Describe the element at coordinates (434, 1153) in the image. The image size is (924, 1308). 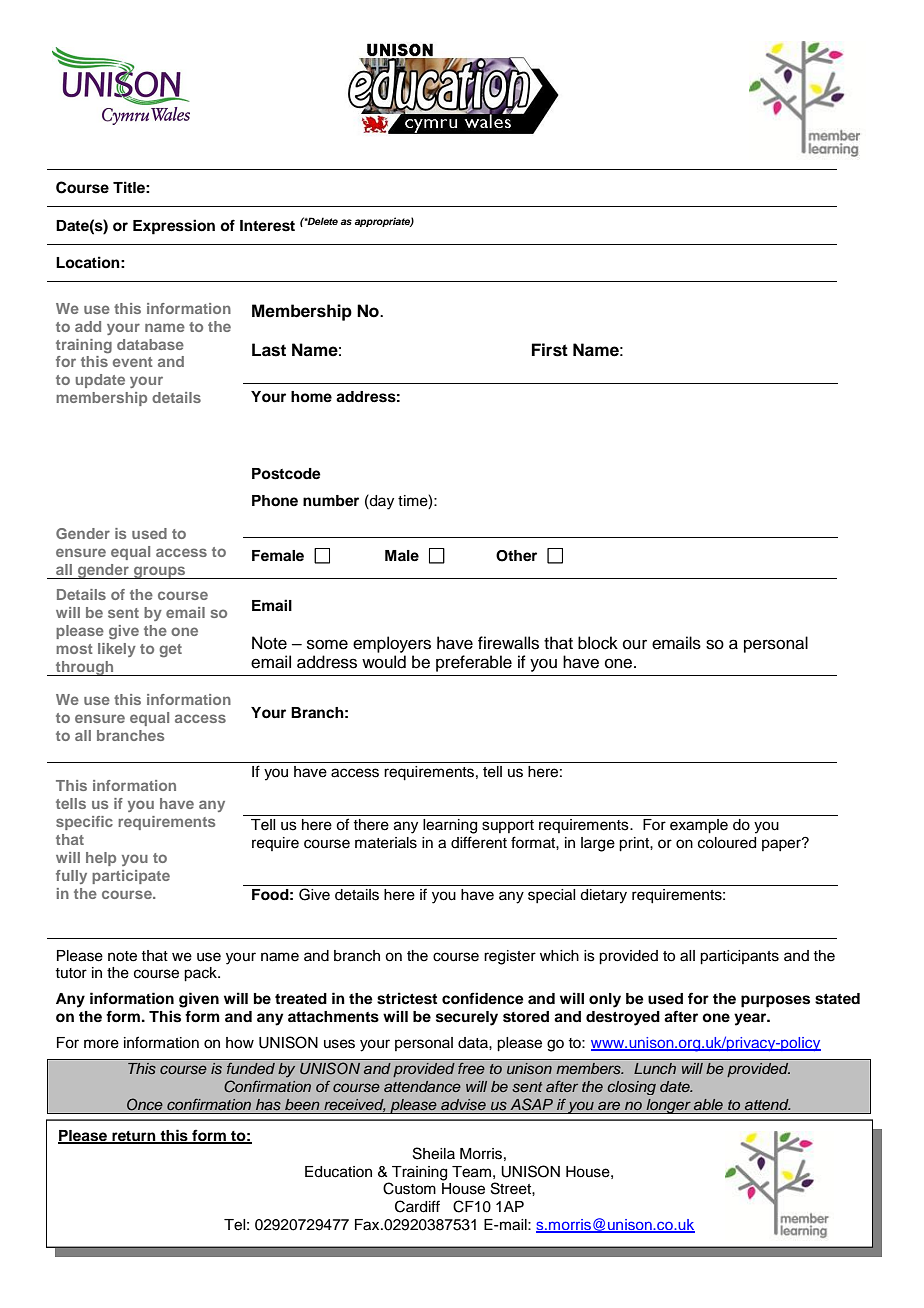
I see `Sheila` at that location.
